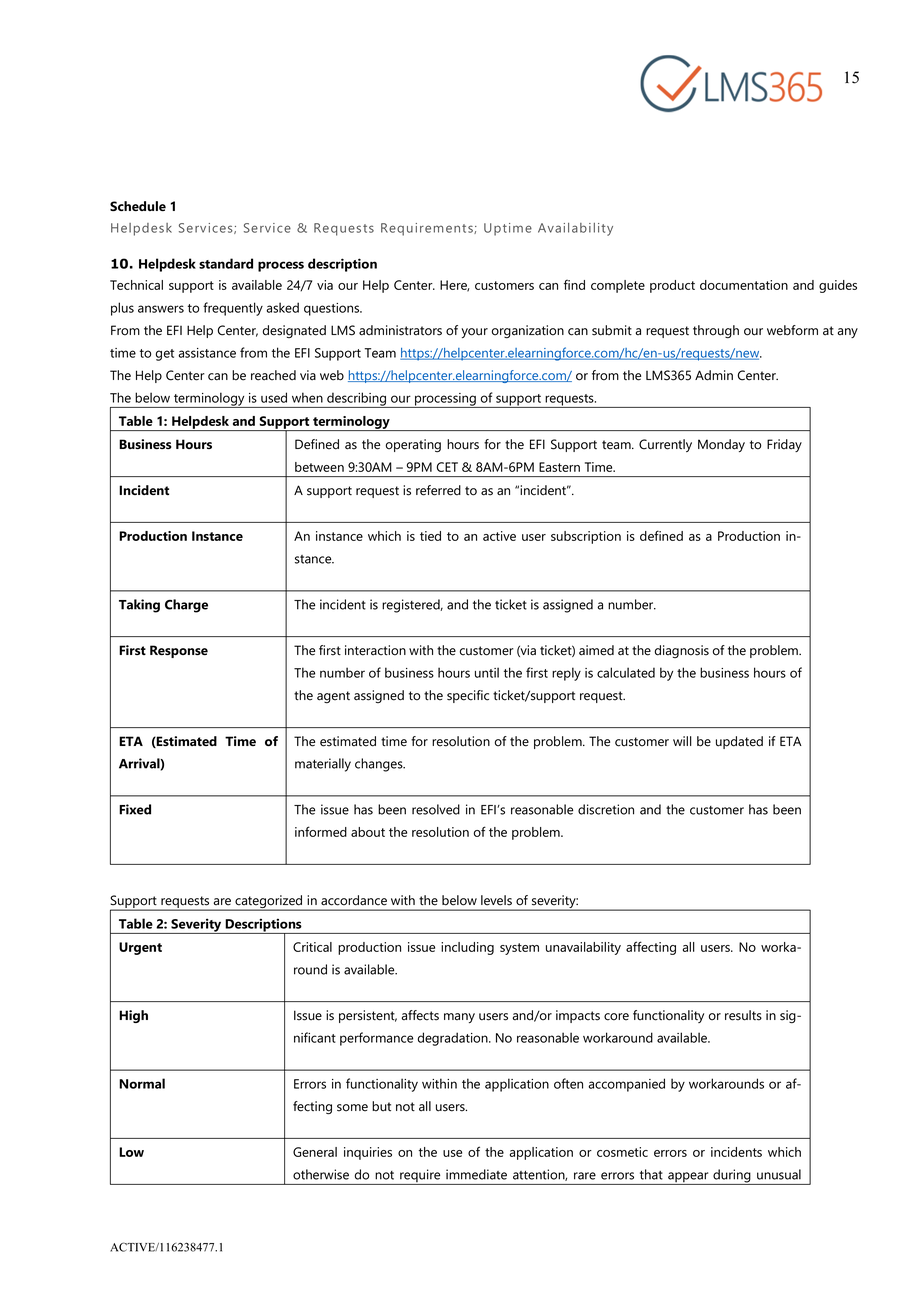 The height and width of the screenshot is (1308, 924). What do you see at coordinates (269, 903) in the screenshot?
I see `categorized` at bounding box center [269, 903].
